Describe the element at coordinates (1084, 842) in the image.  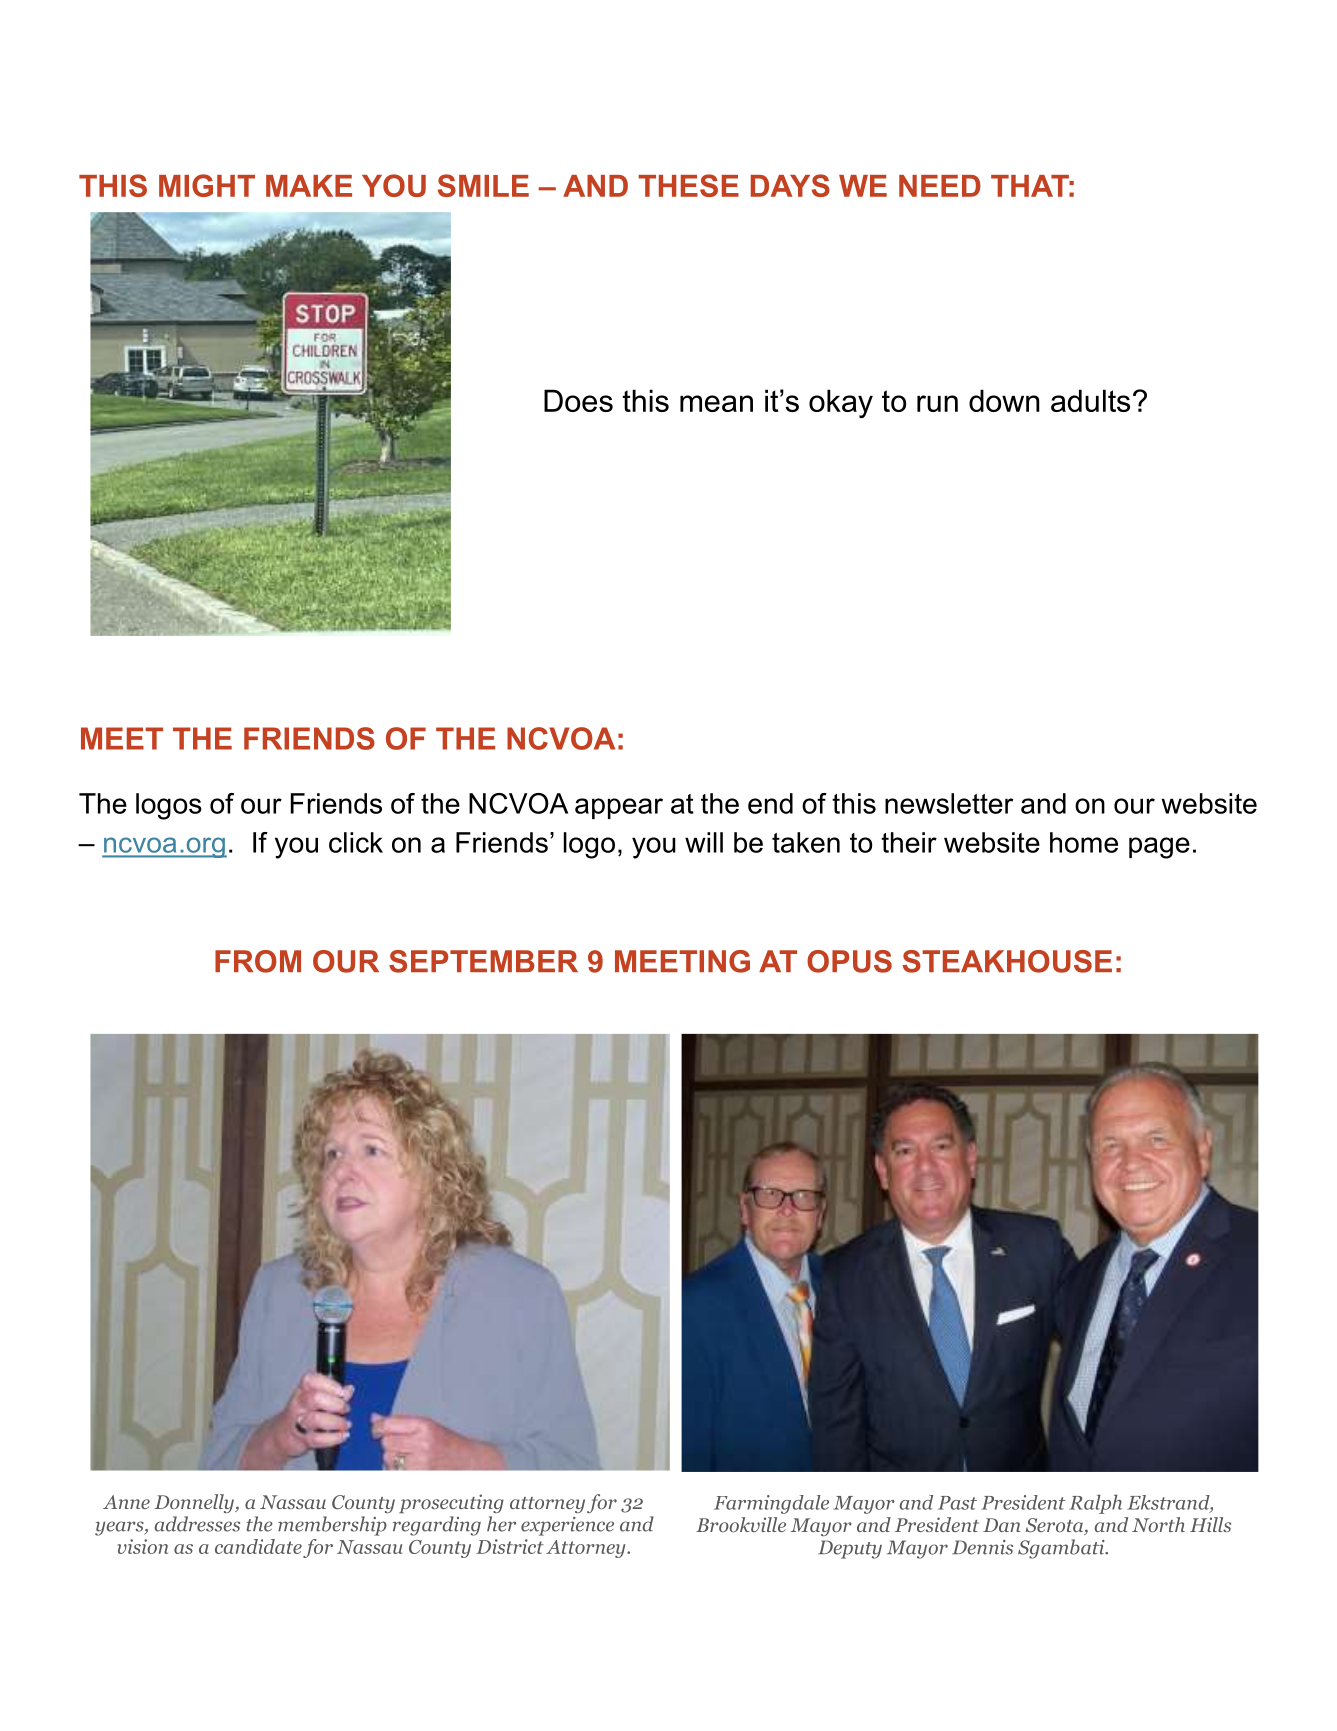
I see `home` at that location.
